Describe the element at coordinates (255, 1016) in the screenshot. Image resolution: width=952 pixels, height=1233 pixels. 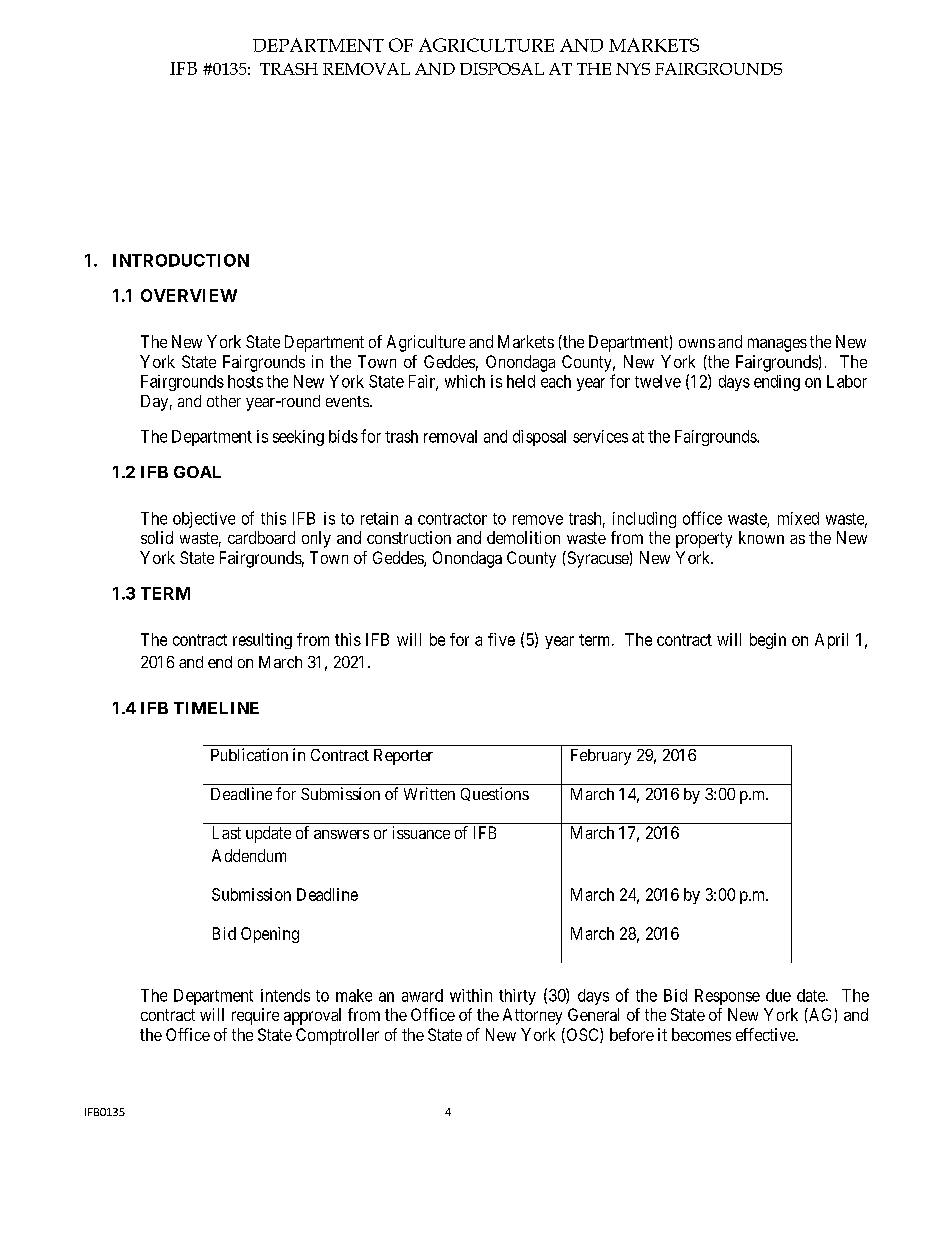
I see `require` at that location.
